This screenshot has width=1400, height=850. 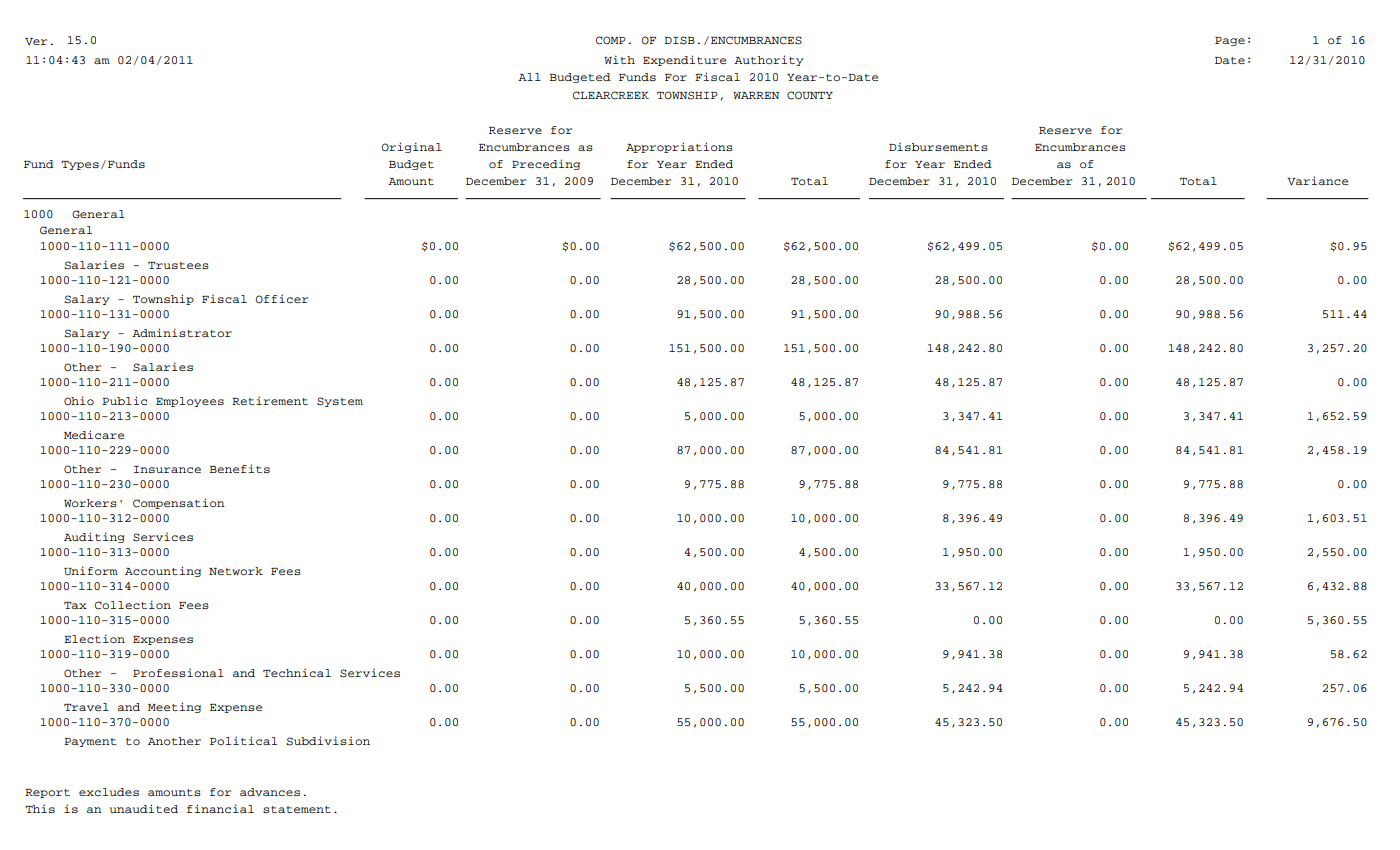 I want to click on System, so click(x=340, y=402).
